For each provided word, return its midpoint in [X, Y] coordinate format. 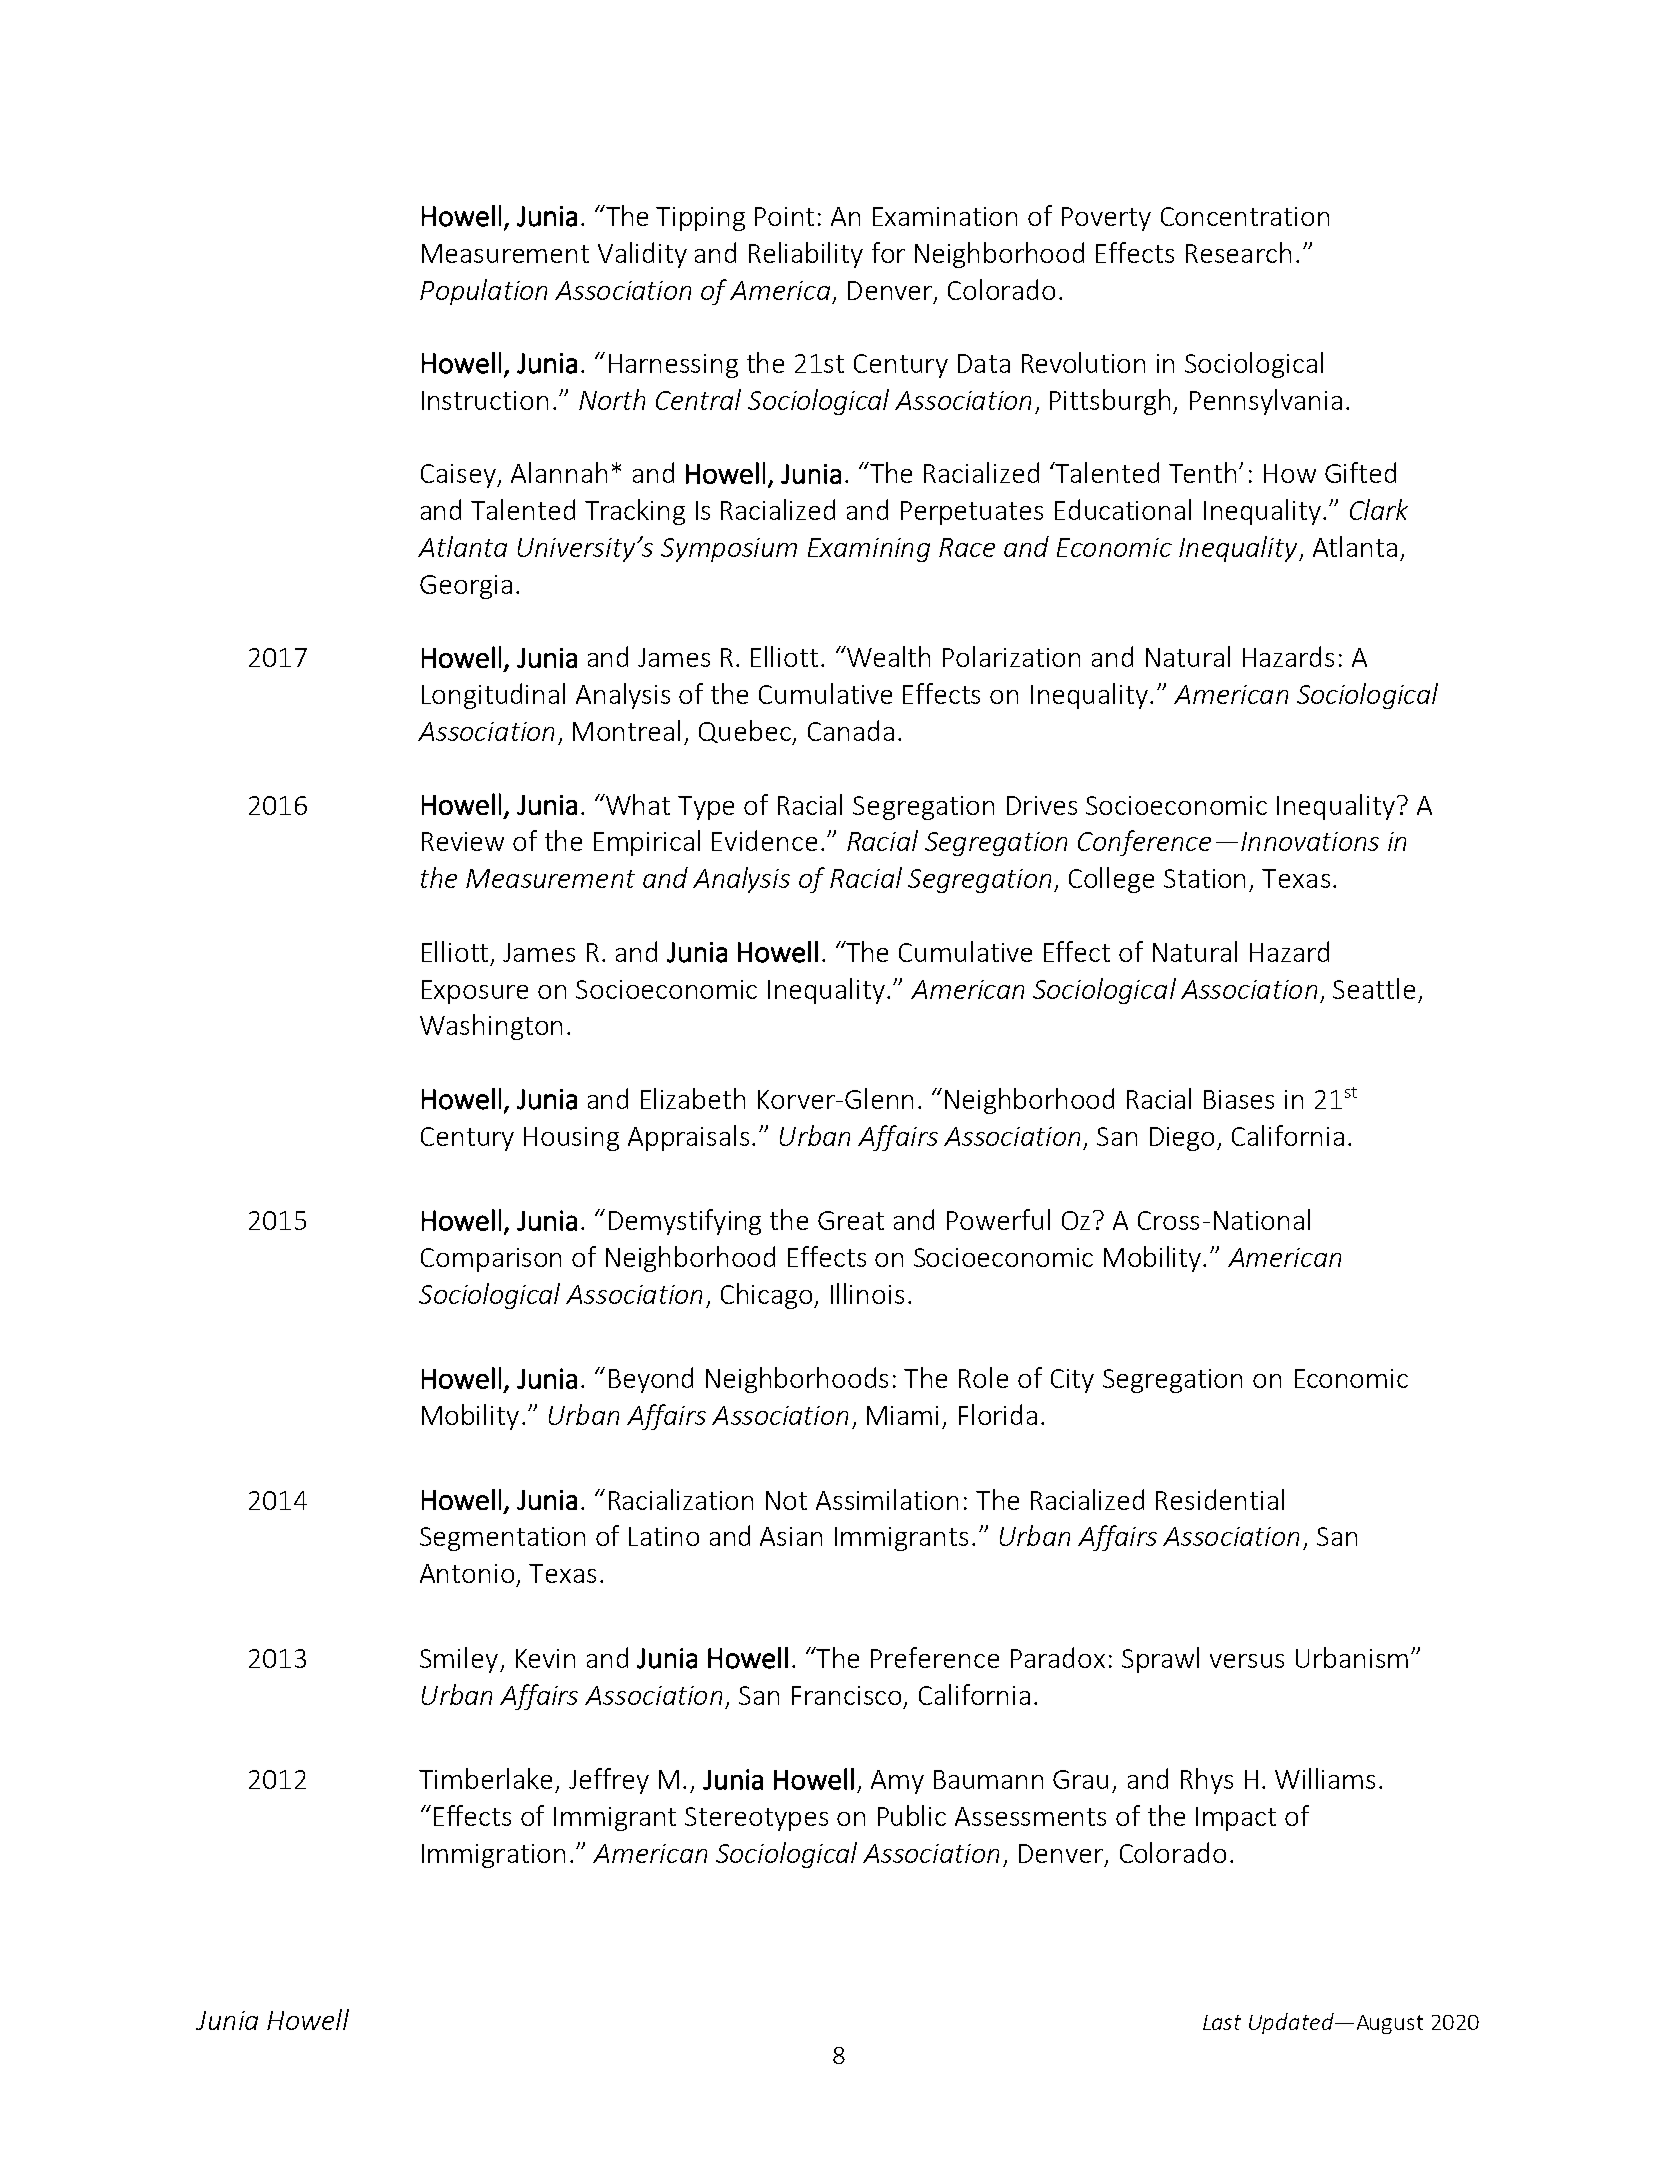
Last [1222, 2022]
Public [912, 1815]
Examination [945, 216]
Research [1238, 252]
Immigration [493, 1856]
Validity [642, 255]
